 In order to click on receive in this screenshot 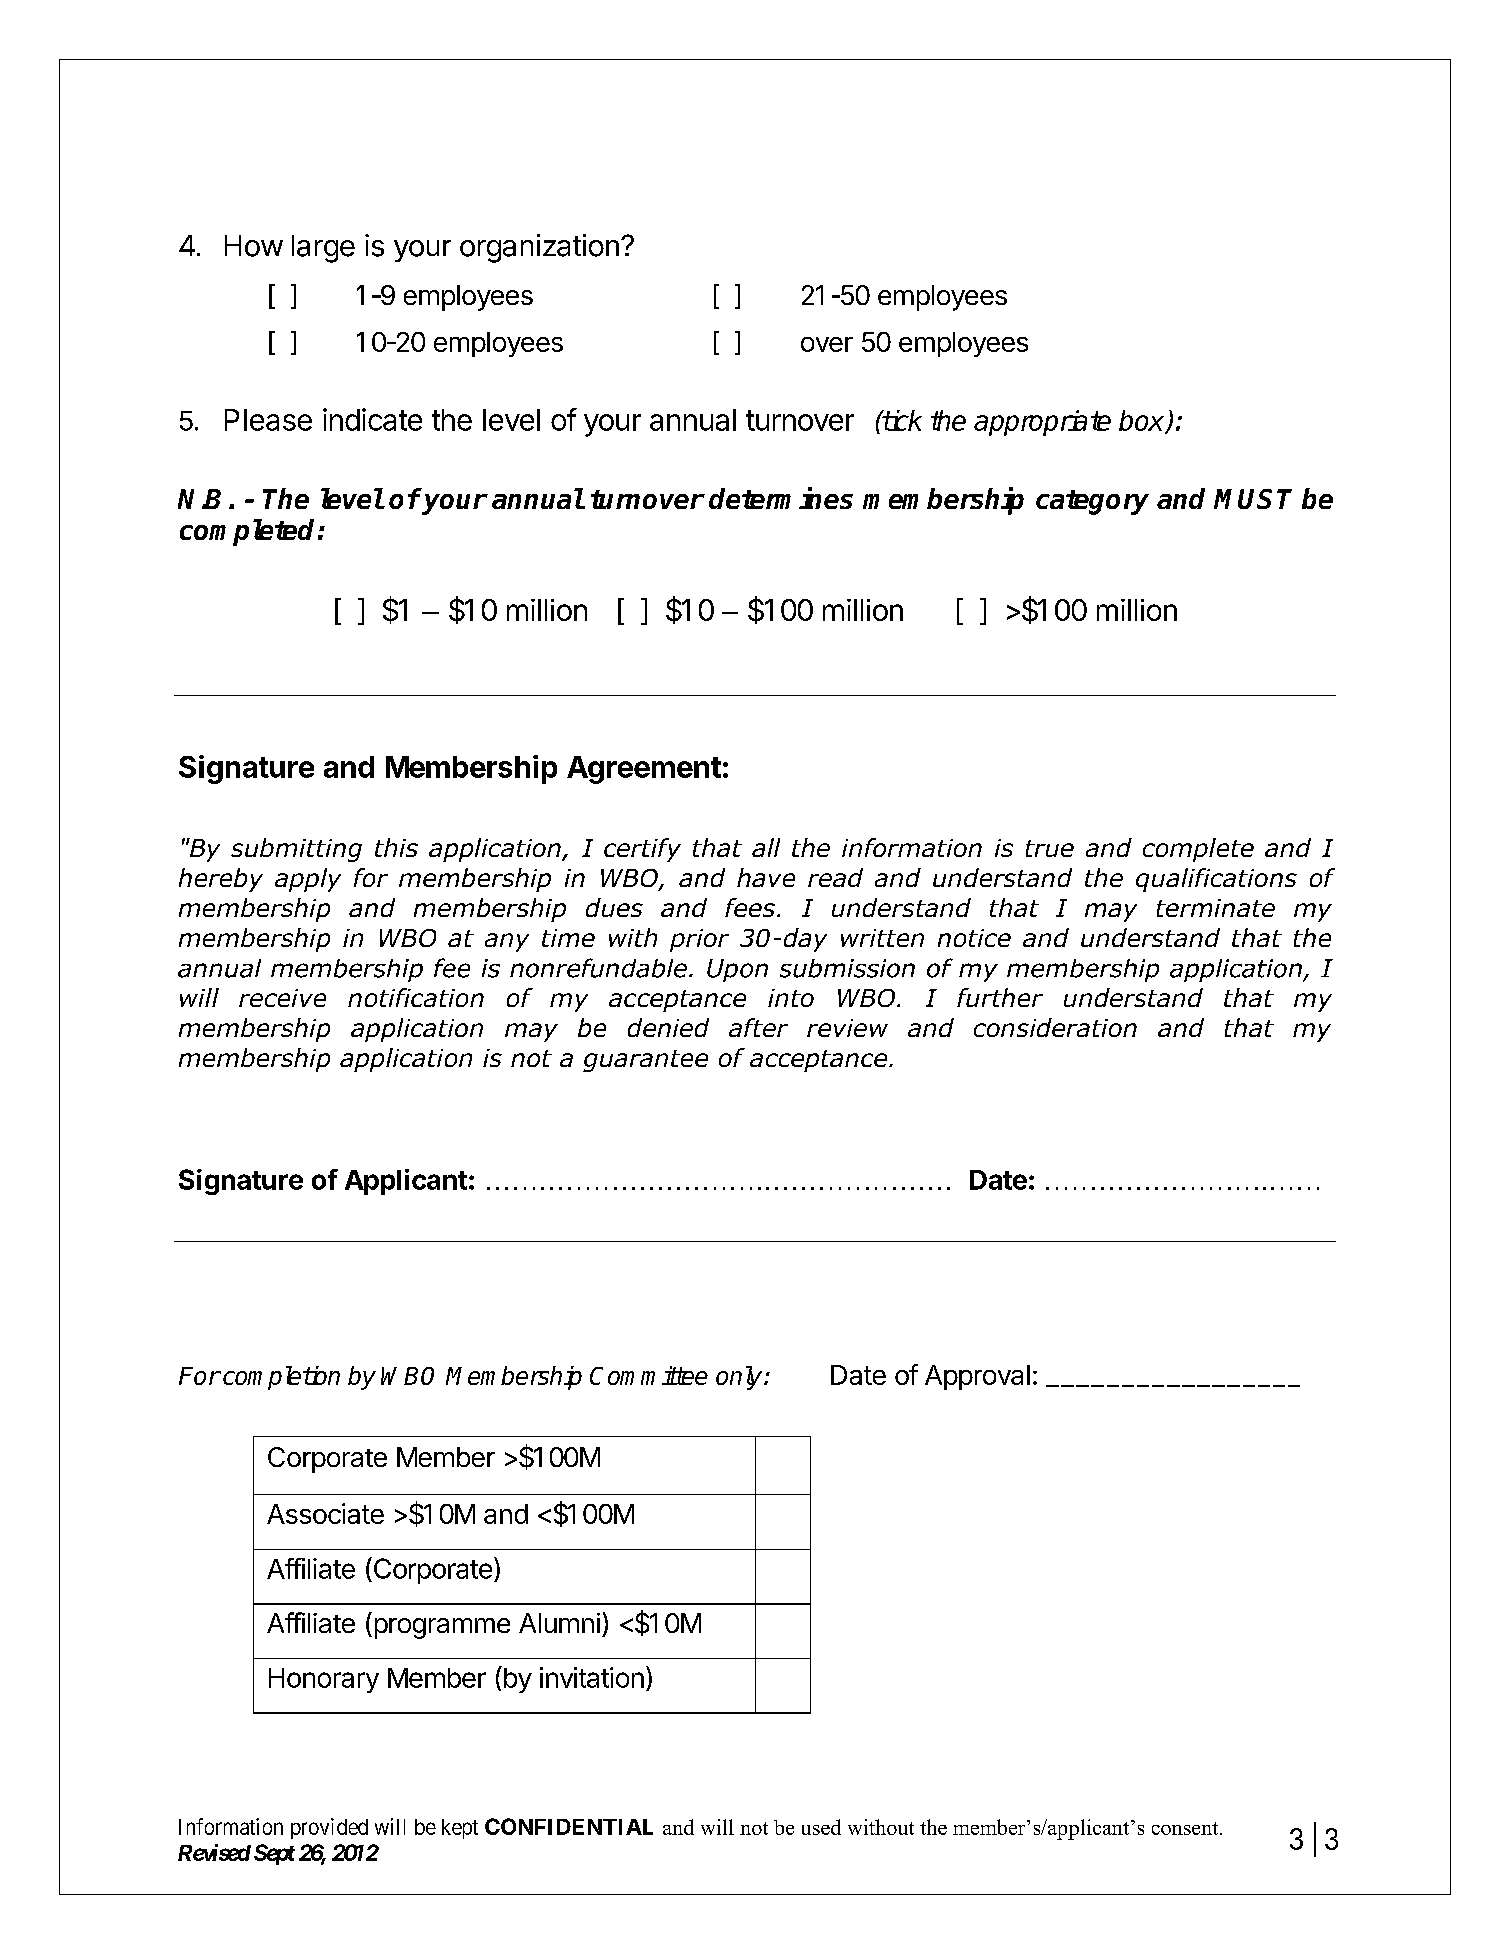, I will do `click(282, 998)`.
